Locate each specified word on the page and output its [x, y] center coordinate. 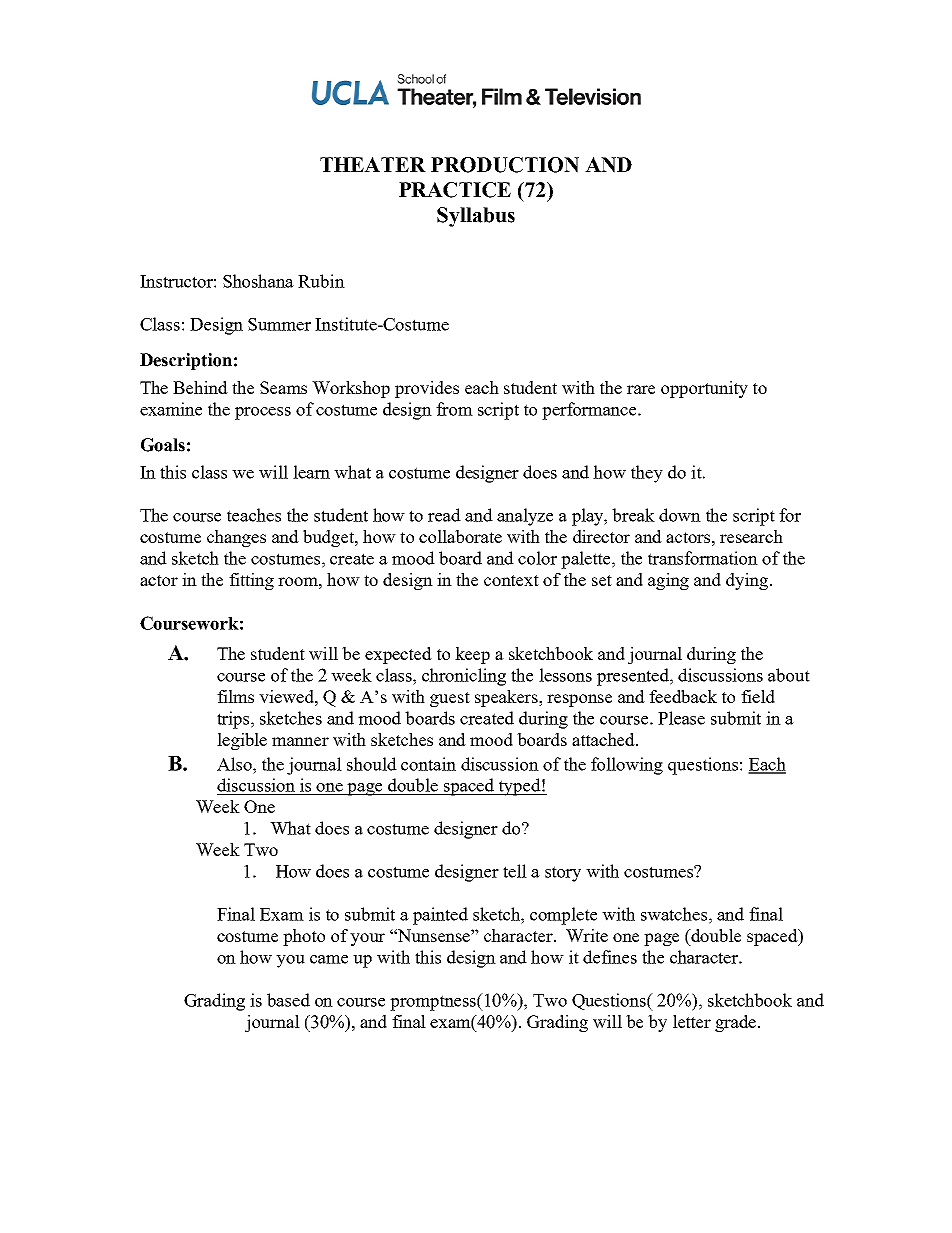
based [288, 1000]
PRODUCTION [505, 165]
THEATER [373, 164]
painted [440, 916]
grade [737, 1023]
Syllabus [476, 217]
